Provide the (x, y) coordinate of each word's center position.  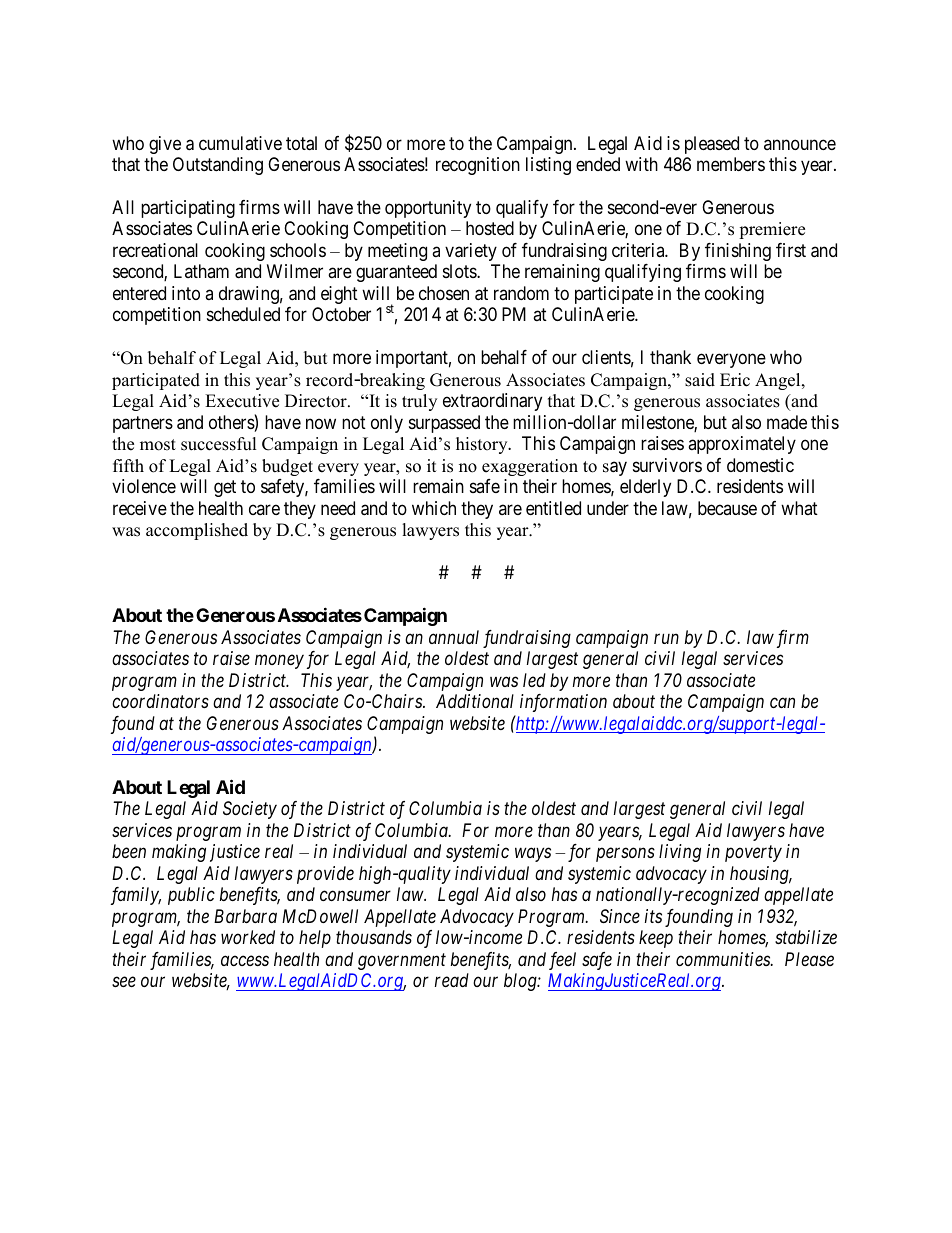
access (245, 961)
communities (724, 959)
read (452, 980)
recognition (478, 166)
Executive (242, 401)
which (434, 508)
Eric (735, 380)
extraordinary (492, 402)
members (731, 164)
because (727, 508)
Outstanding (218, 166)
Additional (475, 701)
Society (250, 810)
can (782, 703)
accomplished (197, 531)
